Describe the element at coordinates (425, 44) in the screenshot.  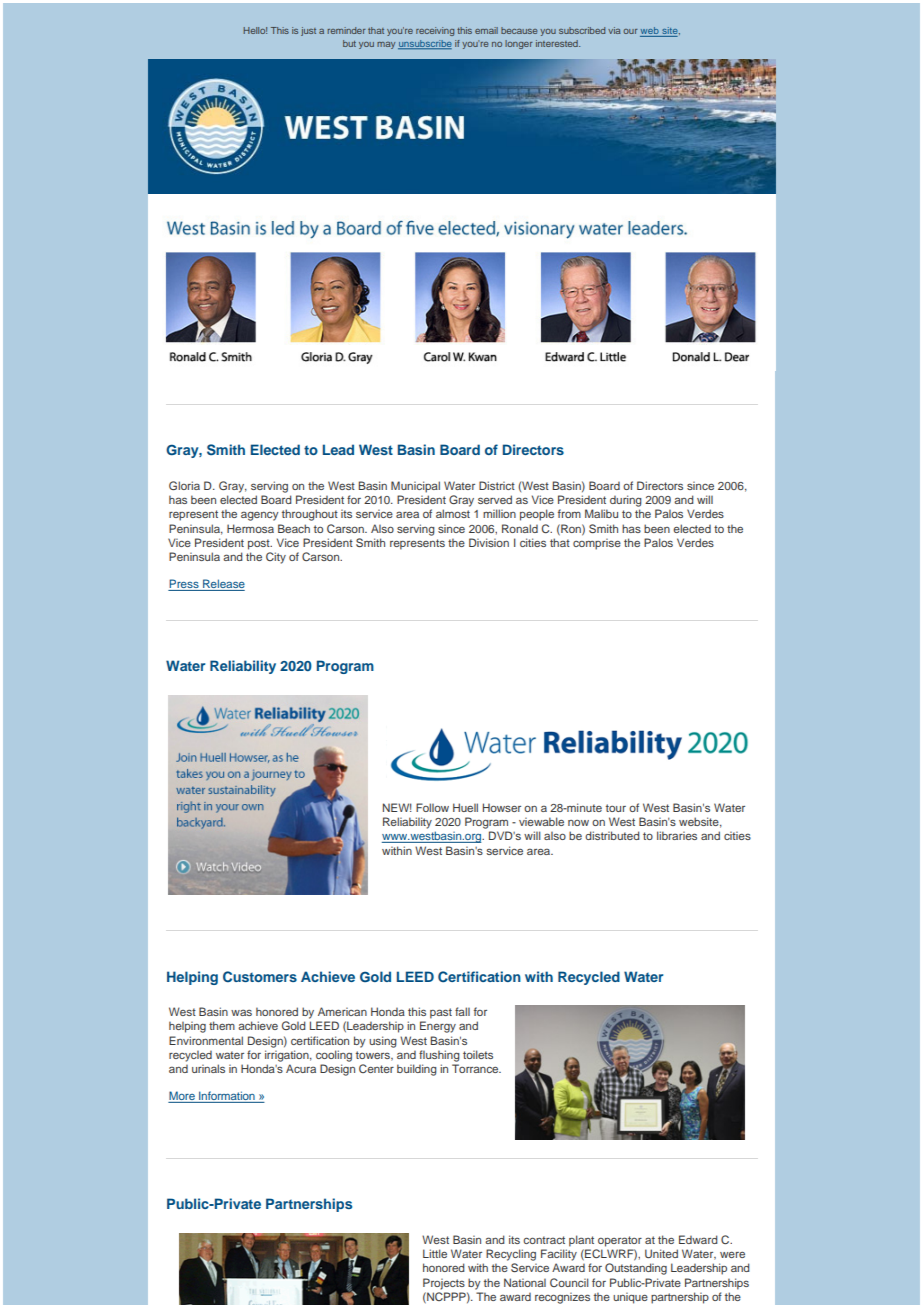
I see `unsubscribe` at that location.
